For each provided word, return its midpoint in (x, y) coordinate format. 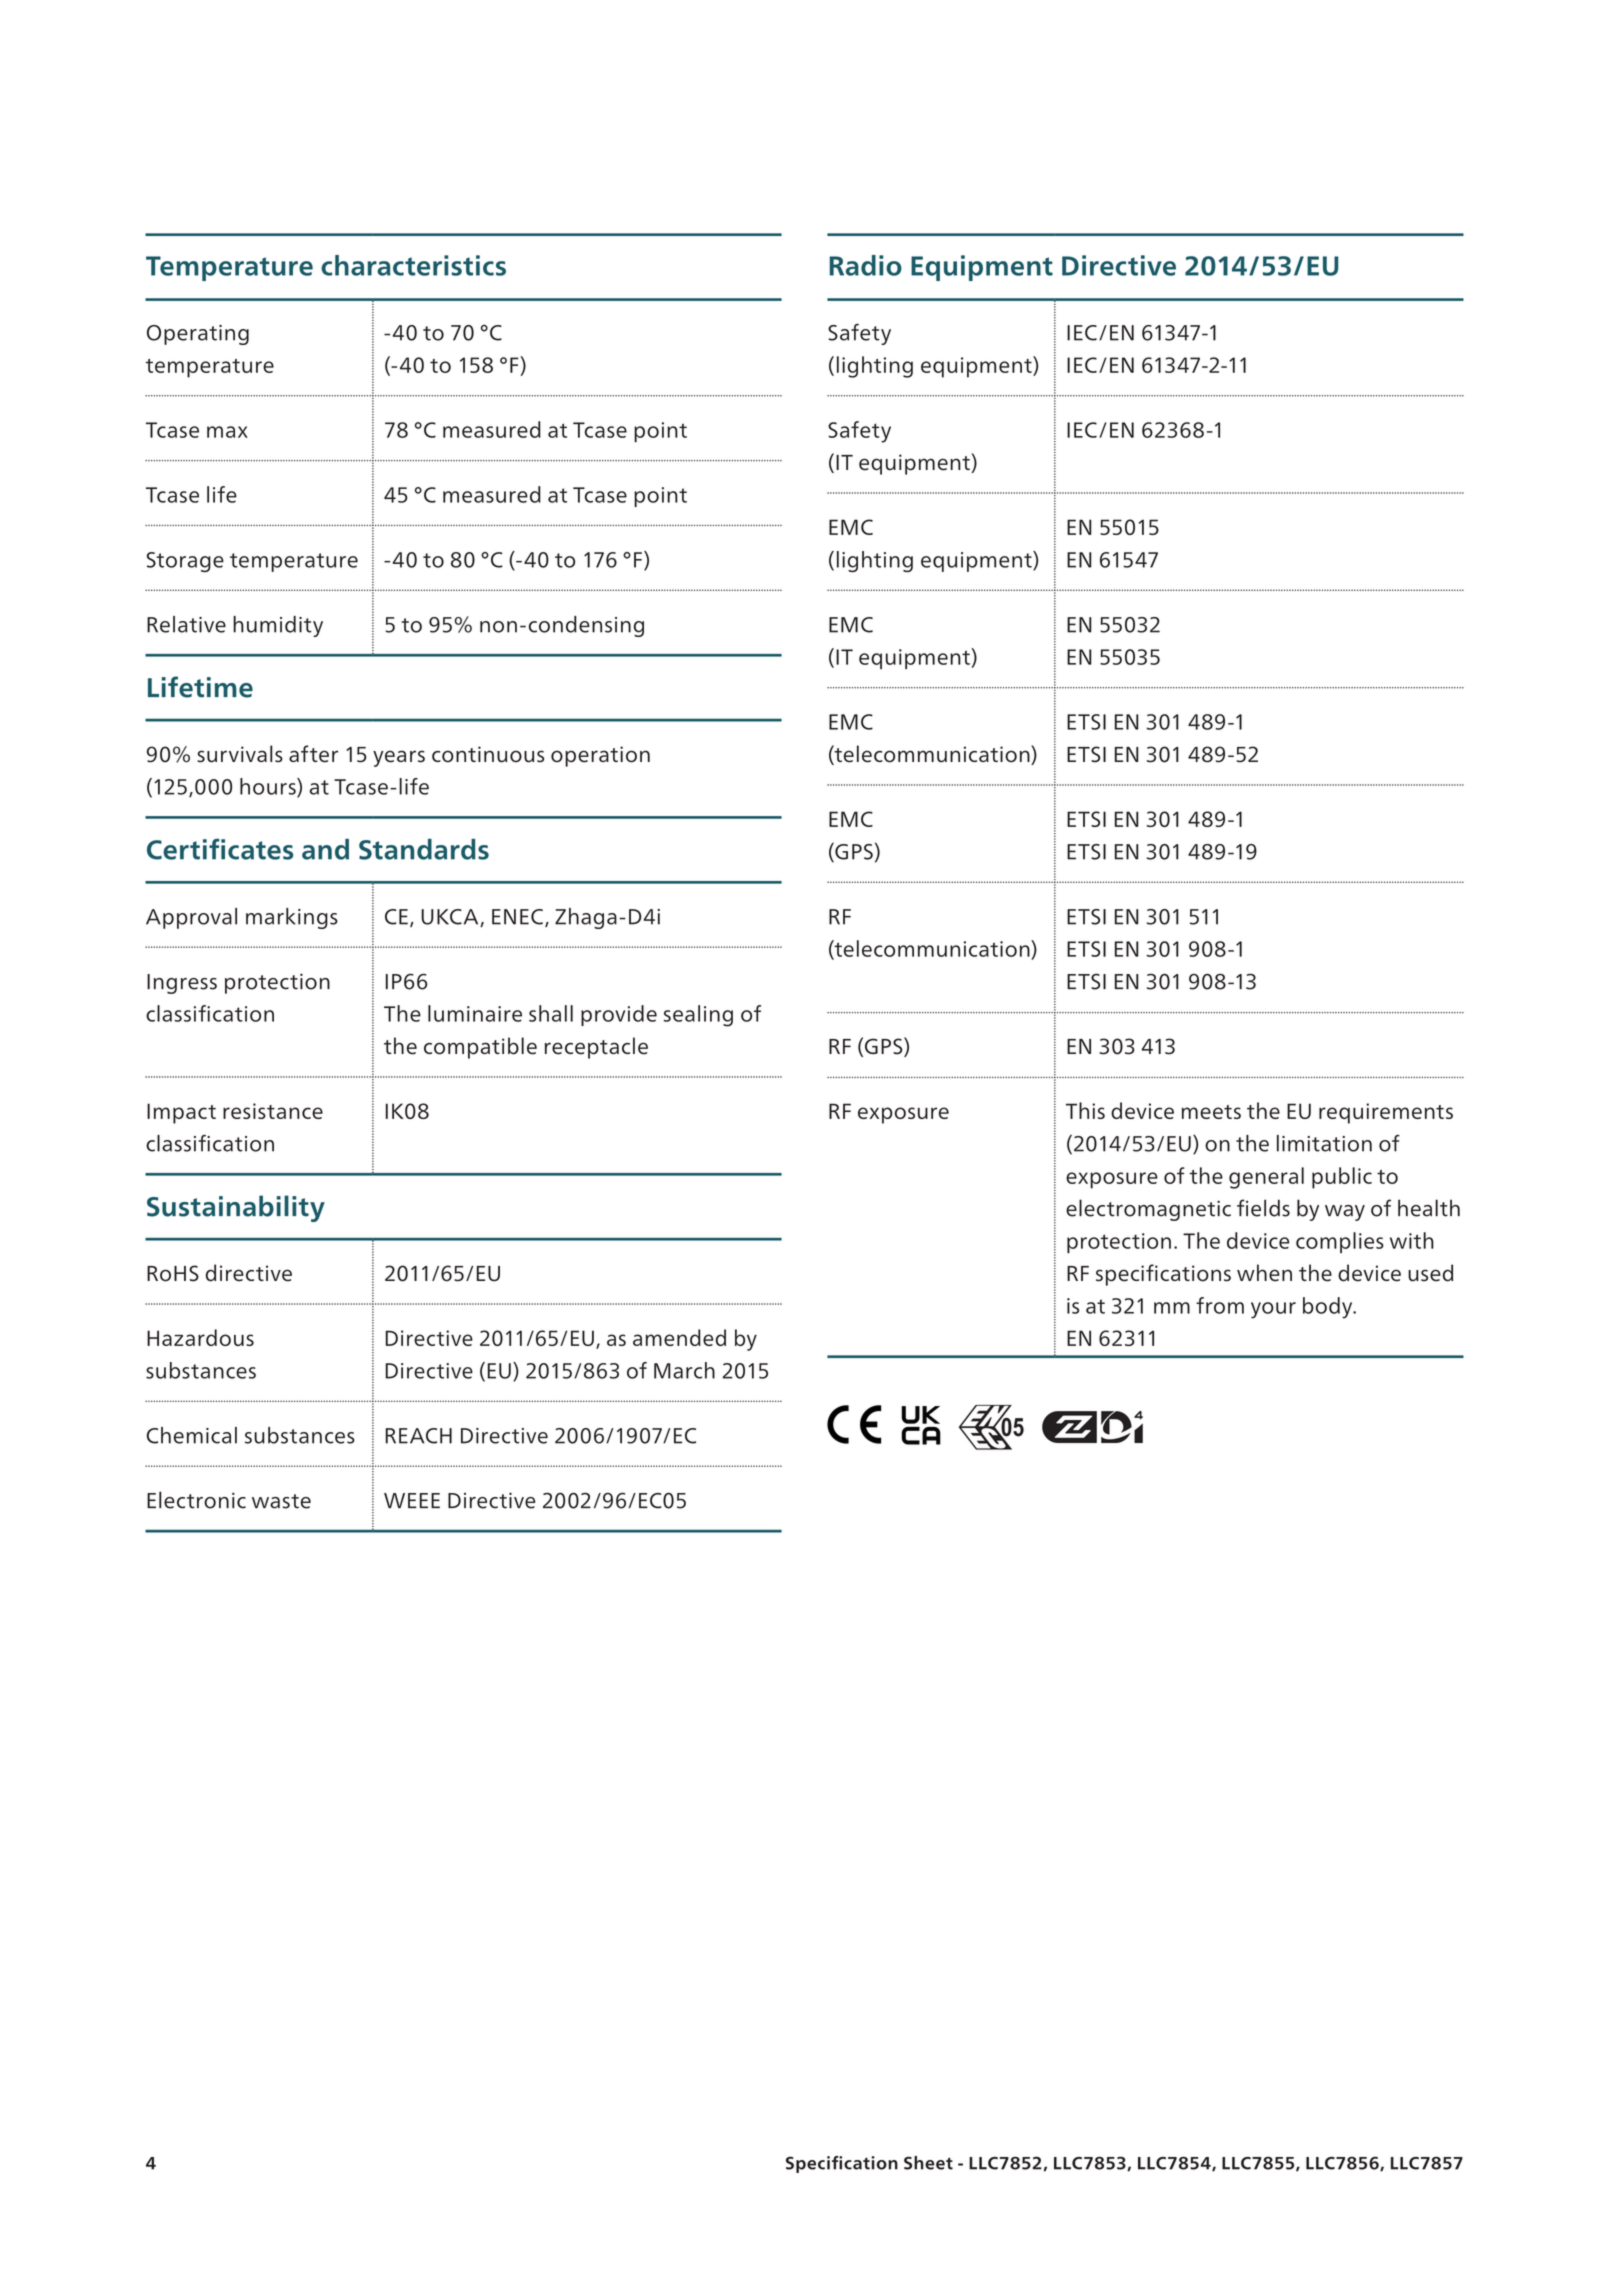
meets (1211, 1112)
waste (281, 1501)
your (1273, 1310)
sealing (698, 1016)
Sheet (928, 2163)
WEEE (412, 1500)
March (684, 1370)
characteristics (413, 265)
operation (600, 756)
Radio (865, 265)
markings (292, 918)
